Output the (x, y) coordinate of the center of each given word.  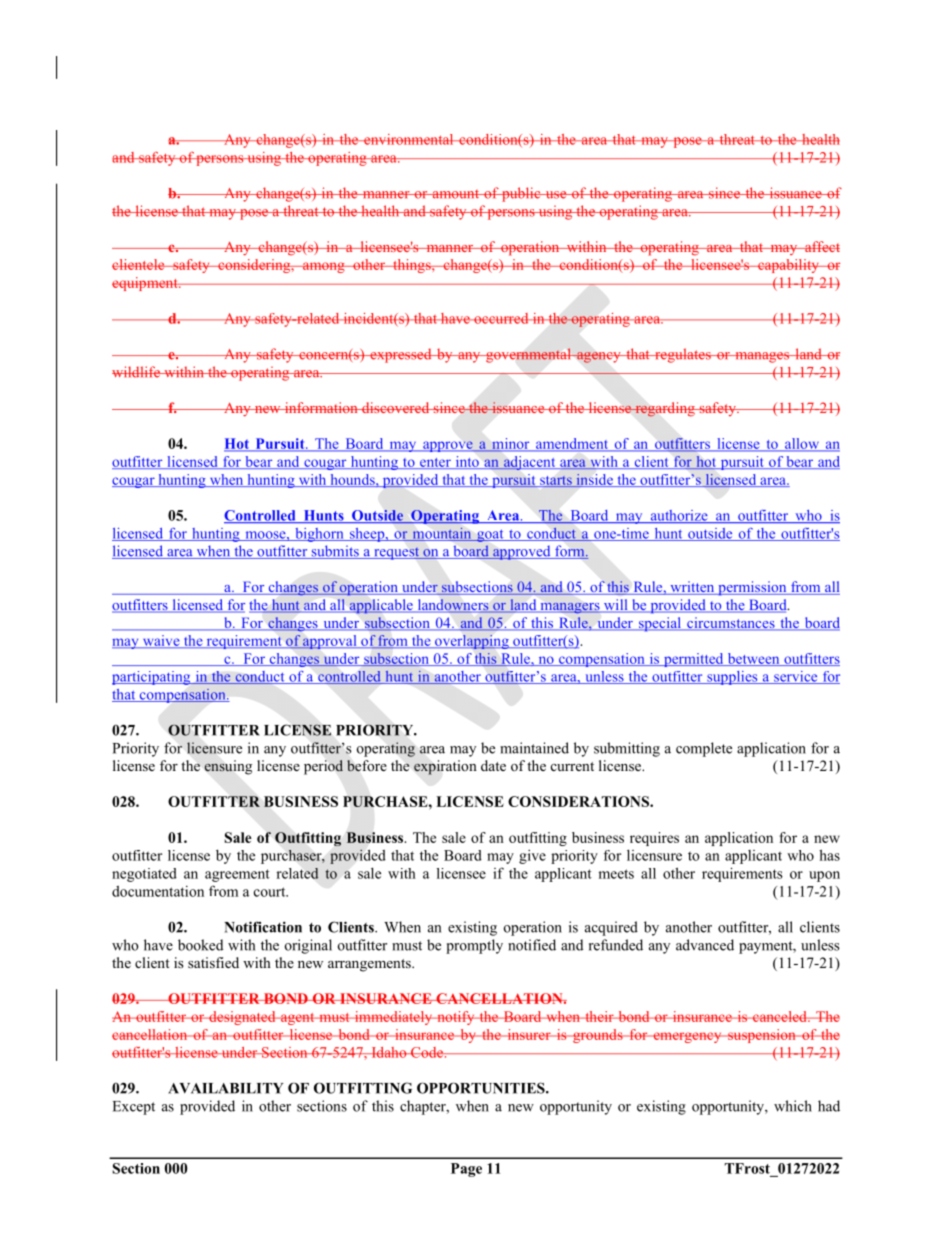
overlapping (472, 642)
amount (455, 194)
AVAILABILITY (225, 1088)
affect (821, 246)
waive (161, 641)
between (753, 659)
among (324, 267)
